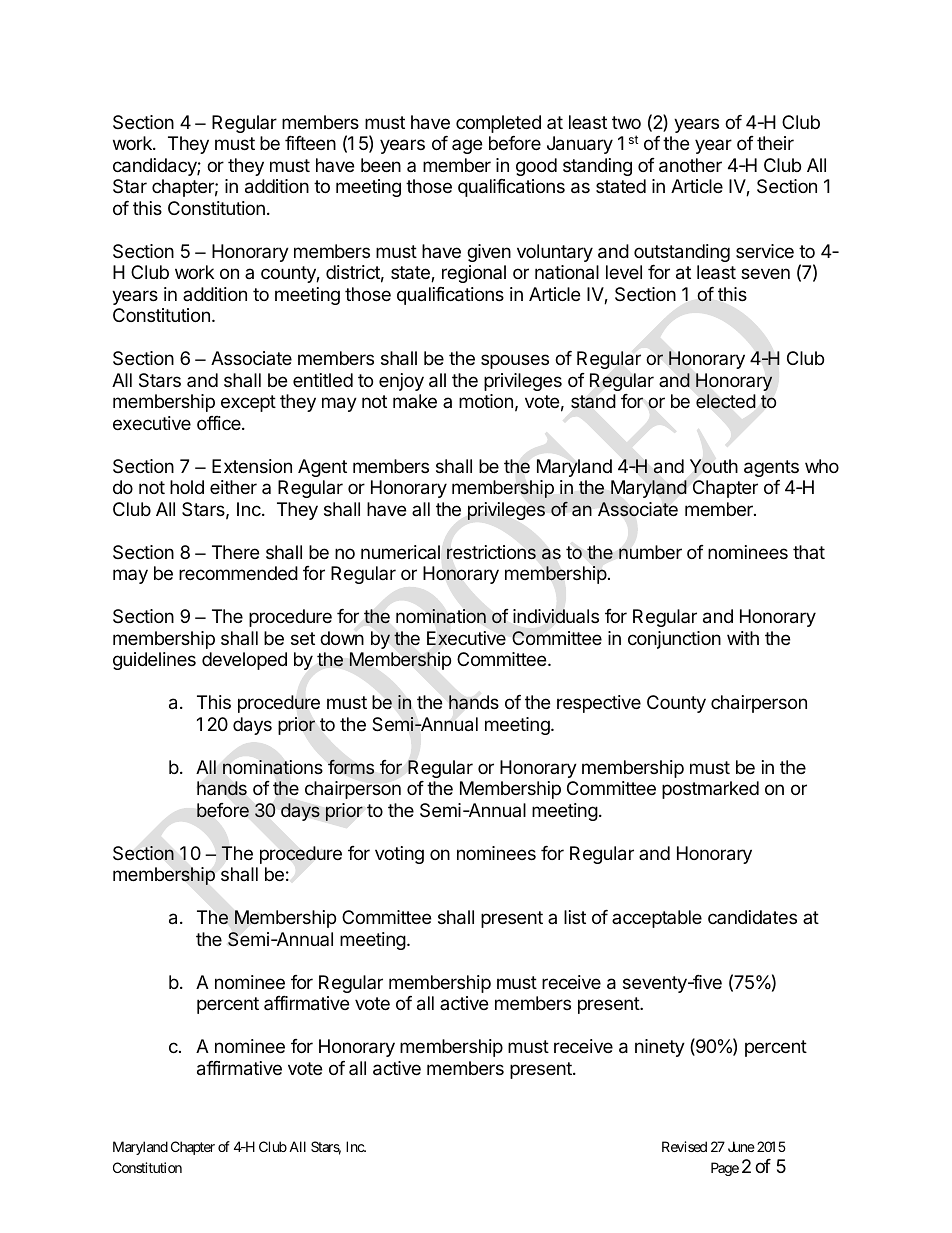 This page has height=1233, width=952. Describe the element at coordinates (399, 855) in the page. I see `voting` at that location.
